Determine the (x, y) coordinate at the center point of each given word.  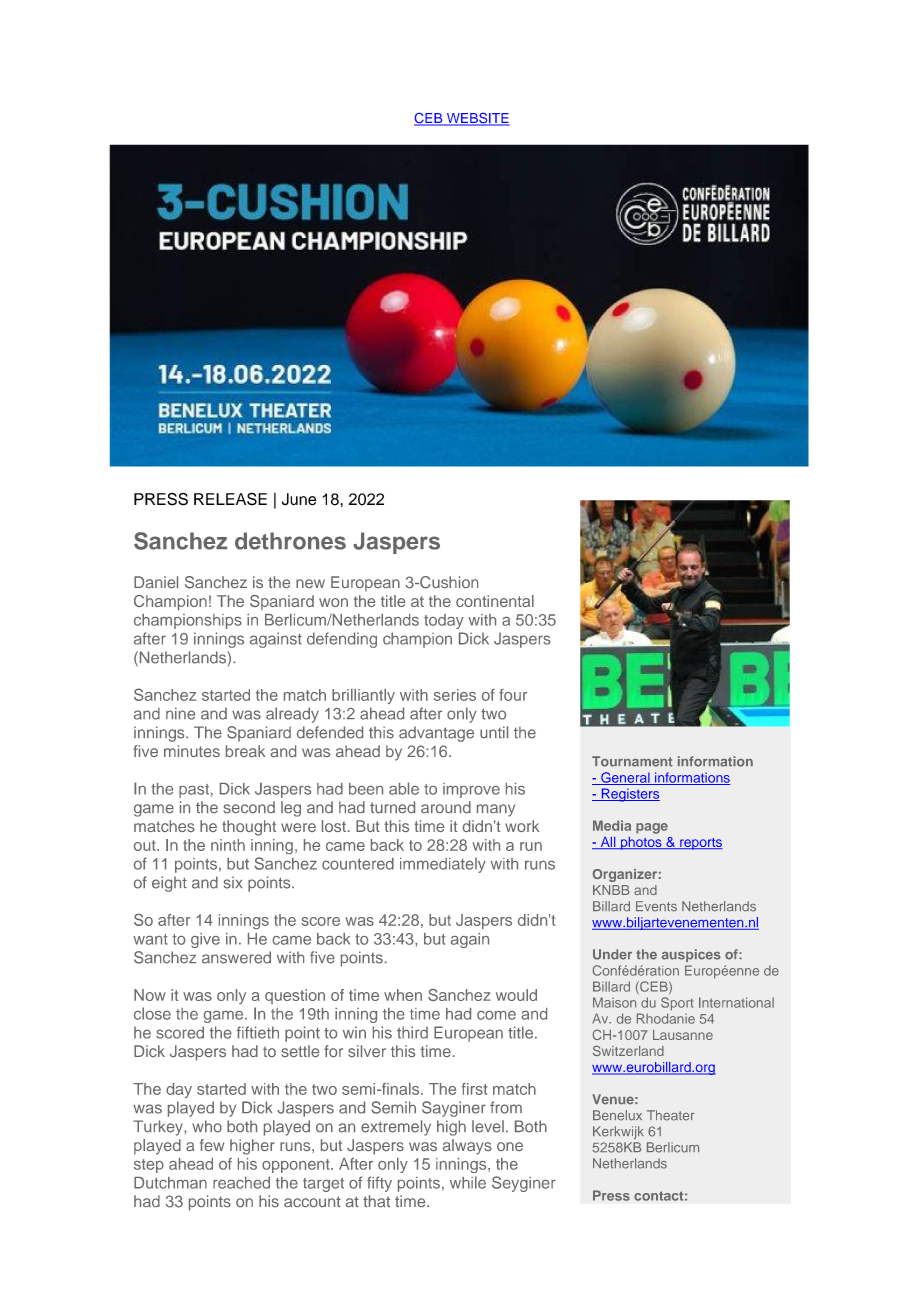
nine (180, 713)
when (403, 995)
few (212, 1145)
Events (656, 906)
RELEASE (230, 499)
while (468, 1182)
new (310, 583)
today (444, 621)
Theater (671, 1115)
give (205, 940)
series (455, 695)
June (299, 499)
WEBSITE (477, 119)
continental (495, 601)
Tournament (632, 761)
